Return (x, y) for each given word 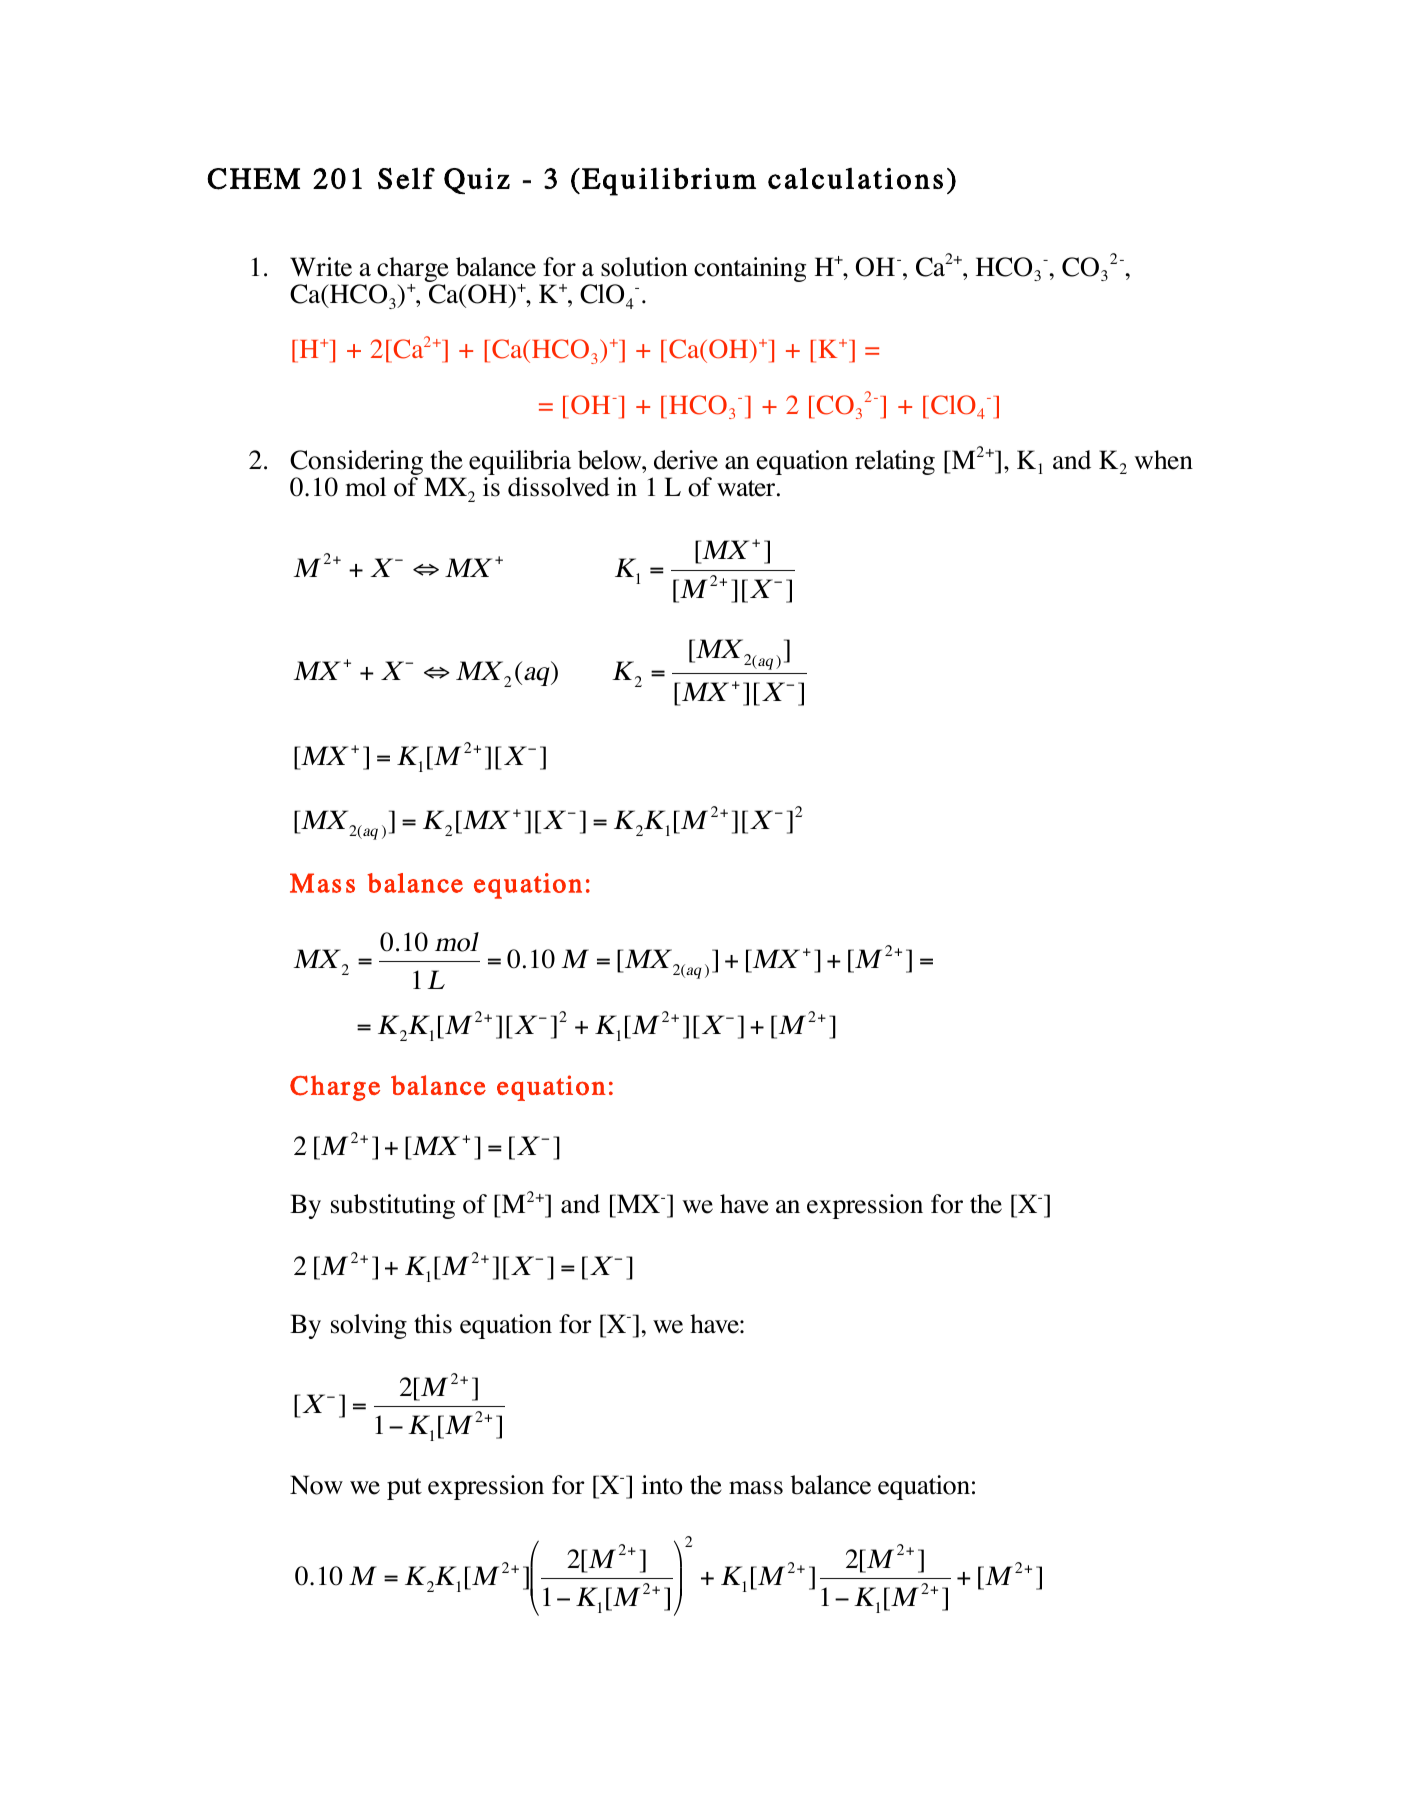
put (404, 1489)
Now (316, 1485)
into (661, 1485)
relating (895, 462)
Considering (358, 464)
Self (406, 178)
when (1163, 460)
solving (369, 1326)
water (747, 488)
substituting (393, 1206)
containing (750, 269)
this (433, 1324)
